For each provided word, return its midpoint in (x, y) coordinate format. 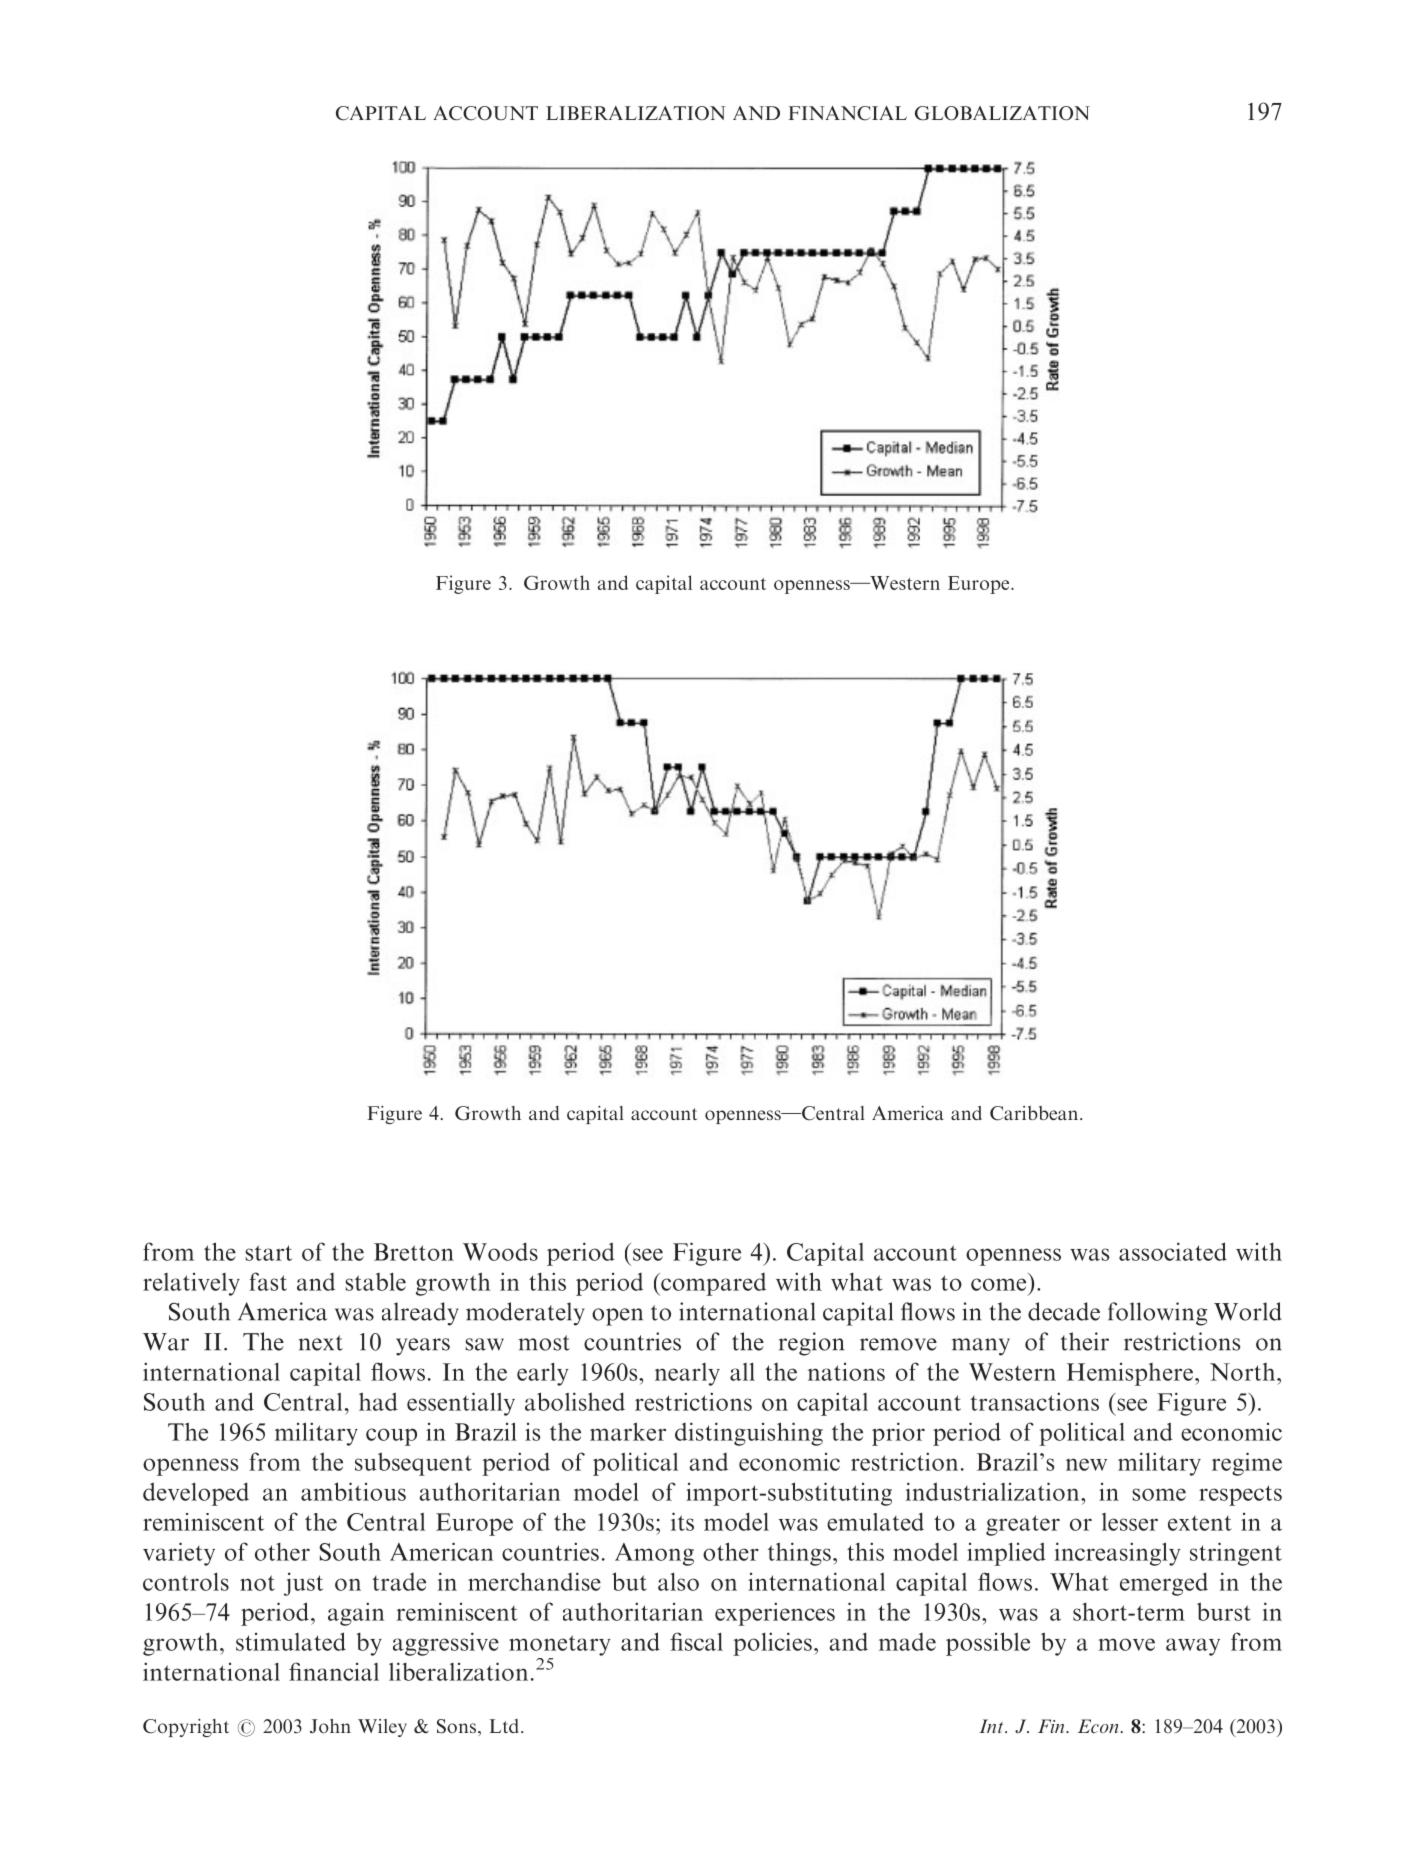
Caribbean (1034, 1113)
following (1157, 1314)
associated (1173, 1251)
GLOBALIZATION (1002, 113)
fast (268, 1281)
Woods (500, 1251)
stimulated (291, 1641)
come (998, 1284)
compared (712, 1284)
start (268, 1253)
